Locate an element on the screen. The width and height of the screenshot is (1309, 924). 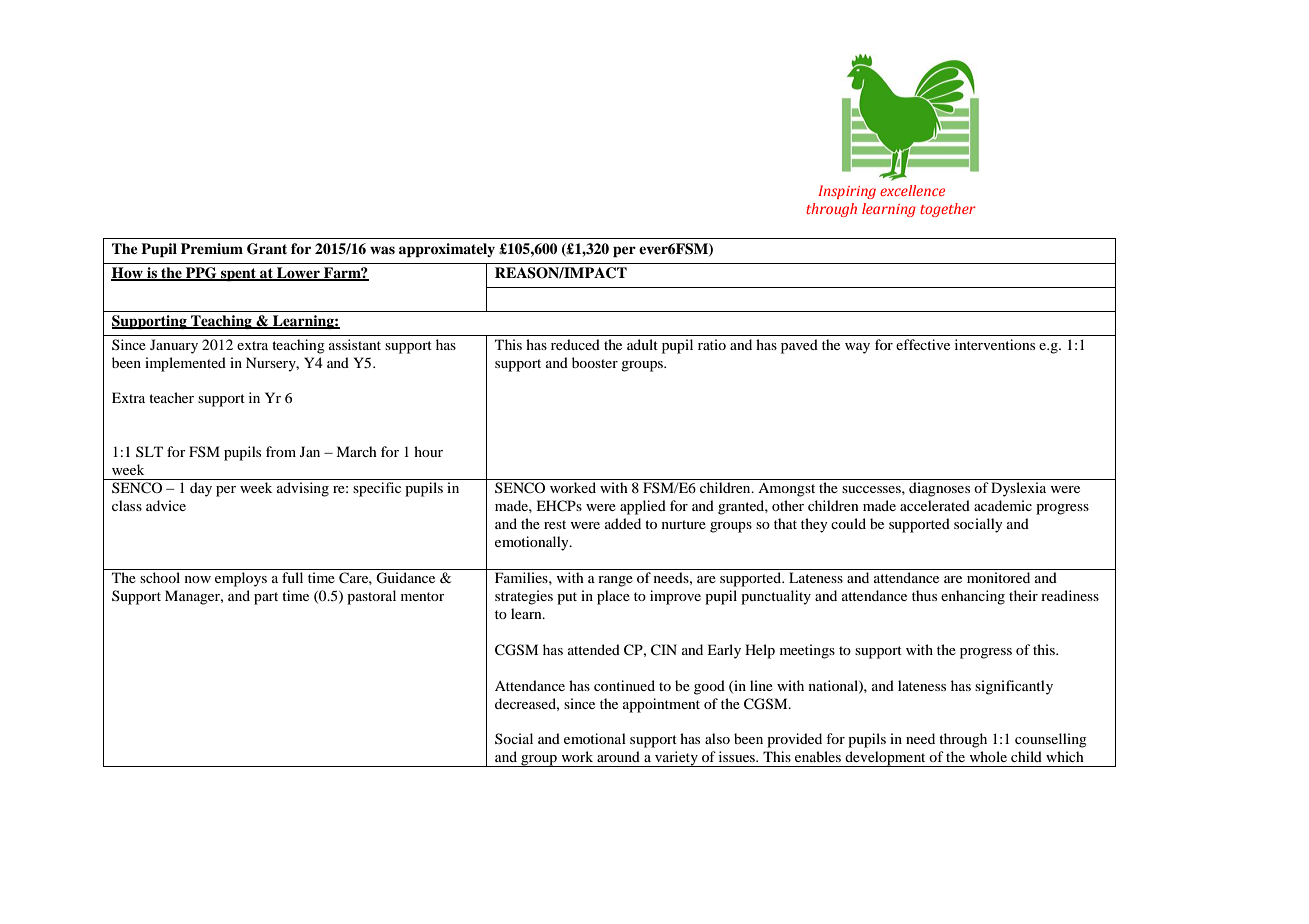
effective is located at coordinates (923, 344).
